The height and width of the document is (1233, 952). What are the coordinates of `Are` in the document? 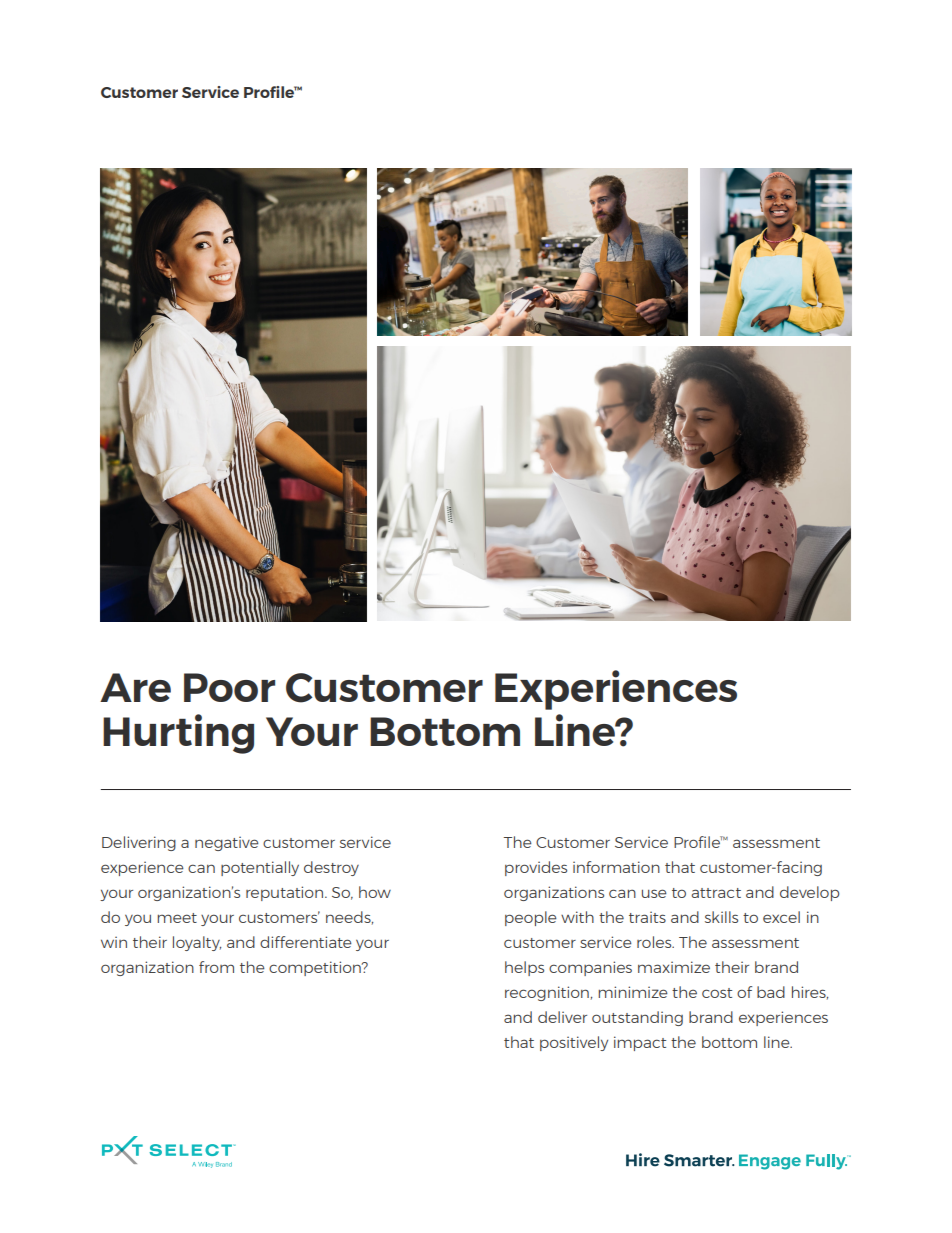 It's located at (135, 687).
